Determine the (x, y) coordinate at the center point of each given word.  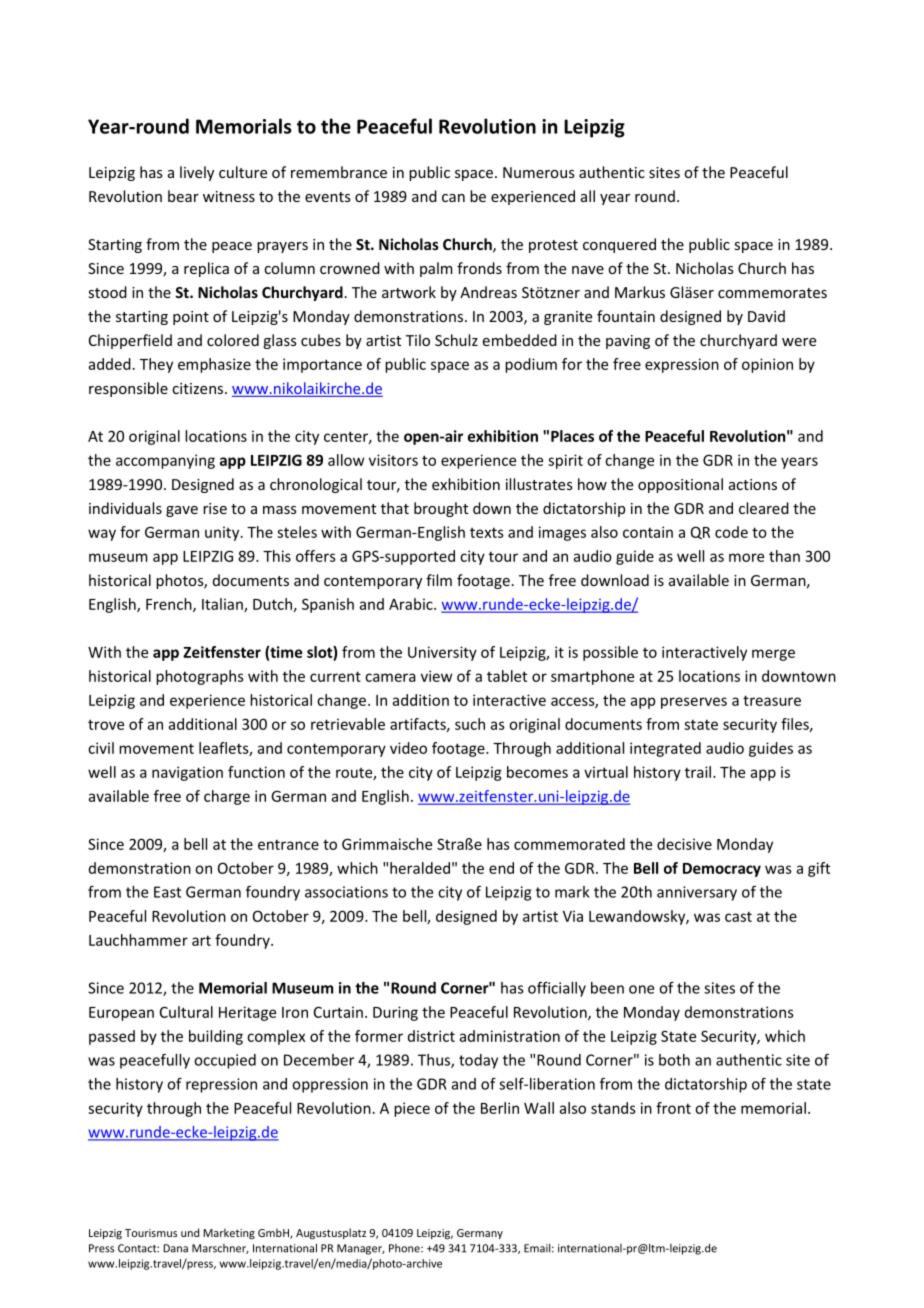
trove (106, 724)
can (453, 198)
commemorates (772, 293)
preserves (694, 703)
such (470, 724)
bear (183, 196)
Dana (175, 1248)
